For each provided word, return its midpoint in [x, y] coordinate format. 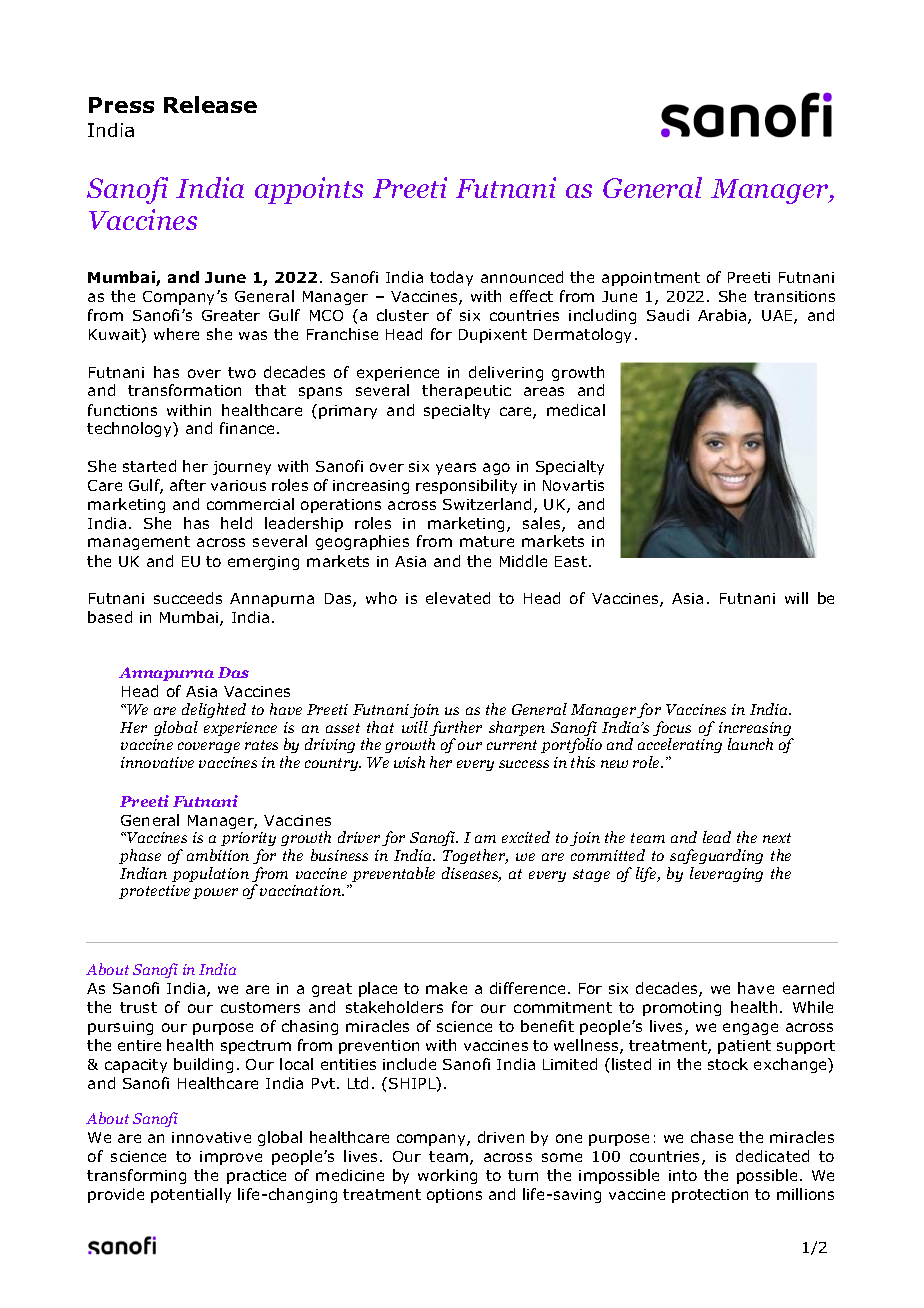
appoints [309, 190]
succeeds [188, 598]
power [215, 893]
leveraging [726, 874]
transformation [184, 390]
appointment [651, 279]
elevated [458, 598]
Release [210, 104]
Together [475, 856]
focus [672, 730]
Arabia [723, 316]
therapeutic [466, 391]
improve [231, 1158]
